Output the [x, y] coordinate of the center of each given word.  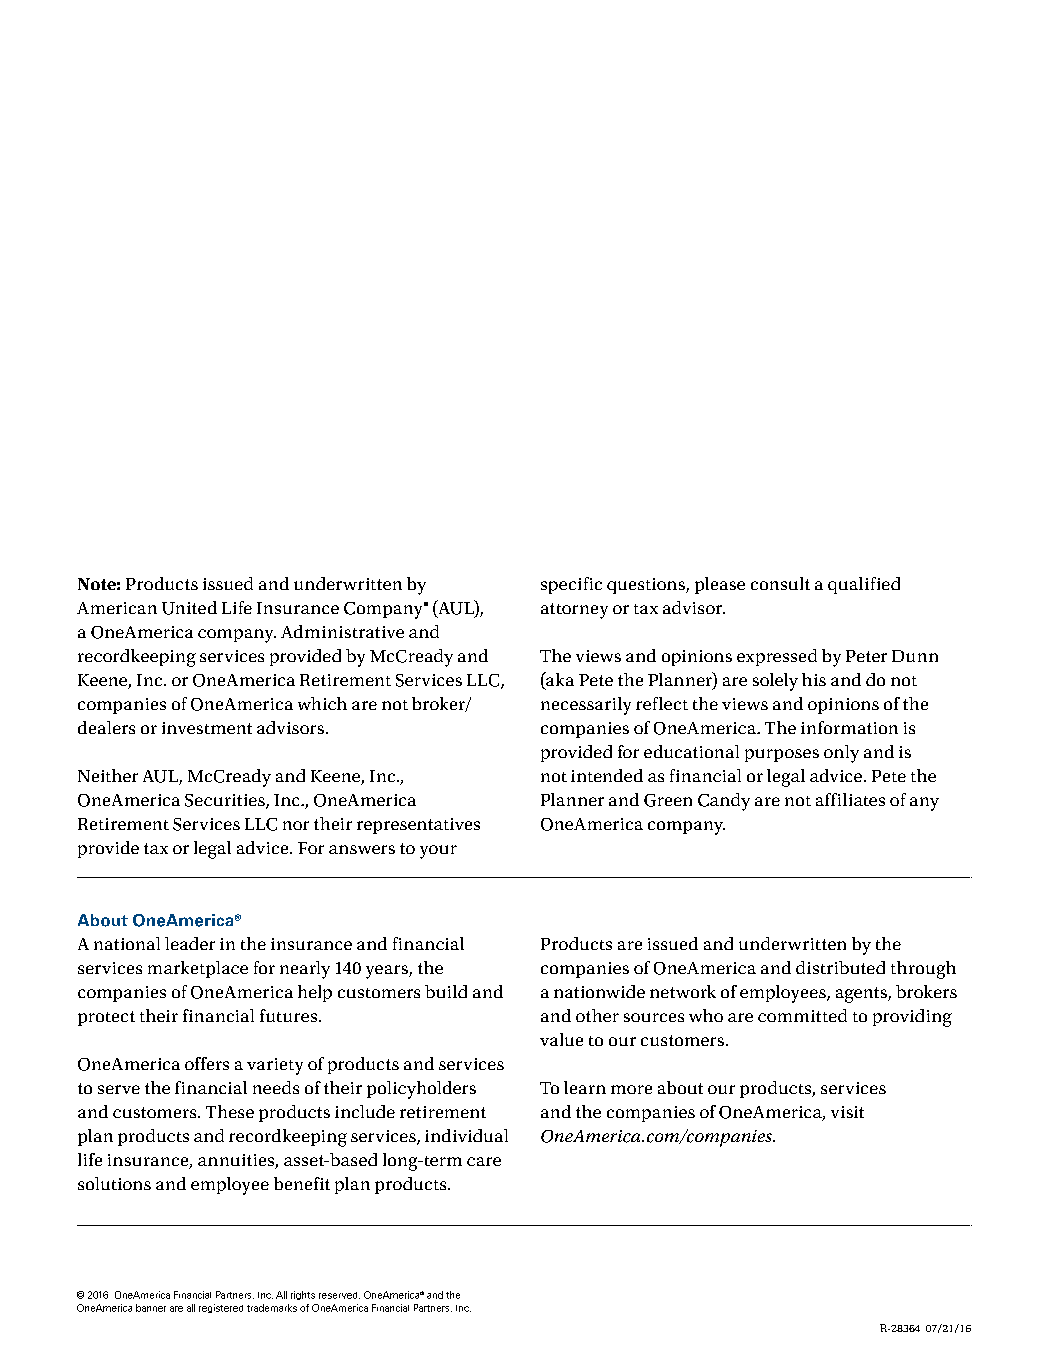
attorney [574, 611]
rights [303, 1295]
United [189, 608]
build [446, 991]
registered [221, 1308]
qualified [864, 585]
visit [847, 1112]
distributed [840, 967]
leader [190, 943]
